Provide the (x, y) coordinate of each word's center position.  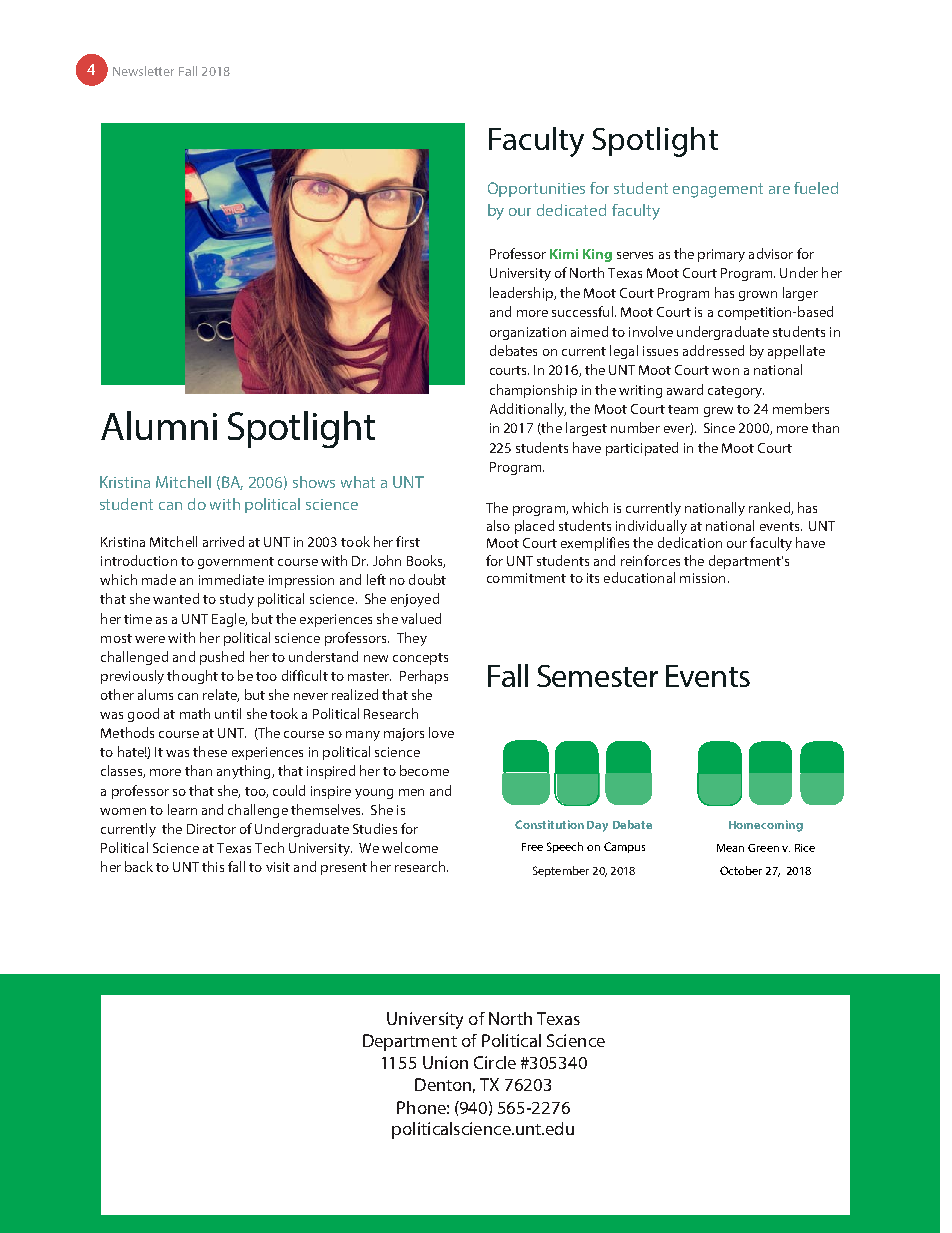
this (213, 866)
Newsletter (143, 71)
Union (445, 1062)
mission (702, 578)
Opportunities (536, 189)
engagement (718, 190)
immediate (231, 579)
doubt (427, 579)
